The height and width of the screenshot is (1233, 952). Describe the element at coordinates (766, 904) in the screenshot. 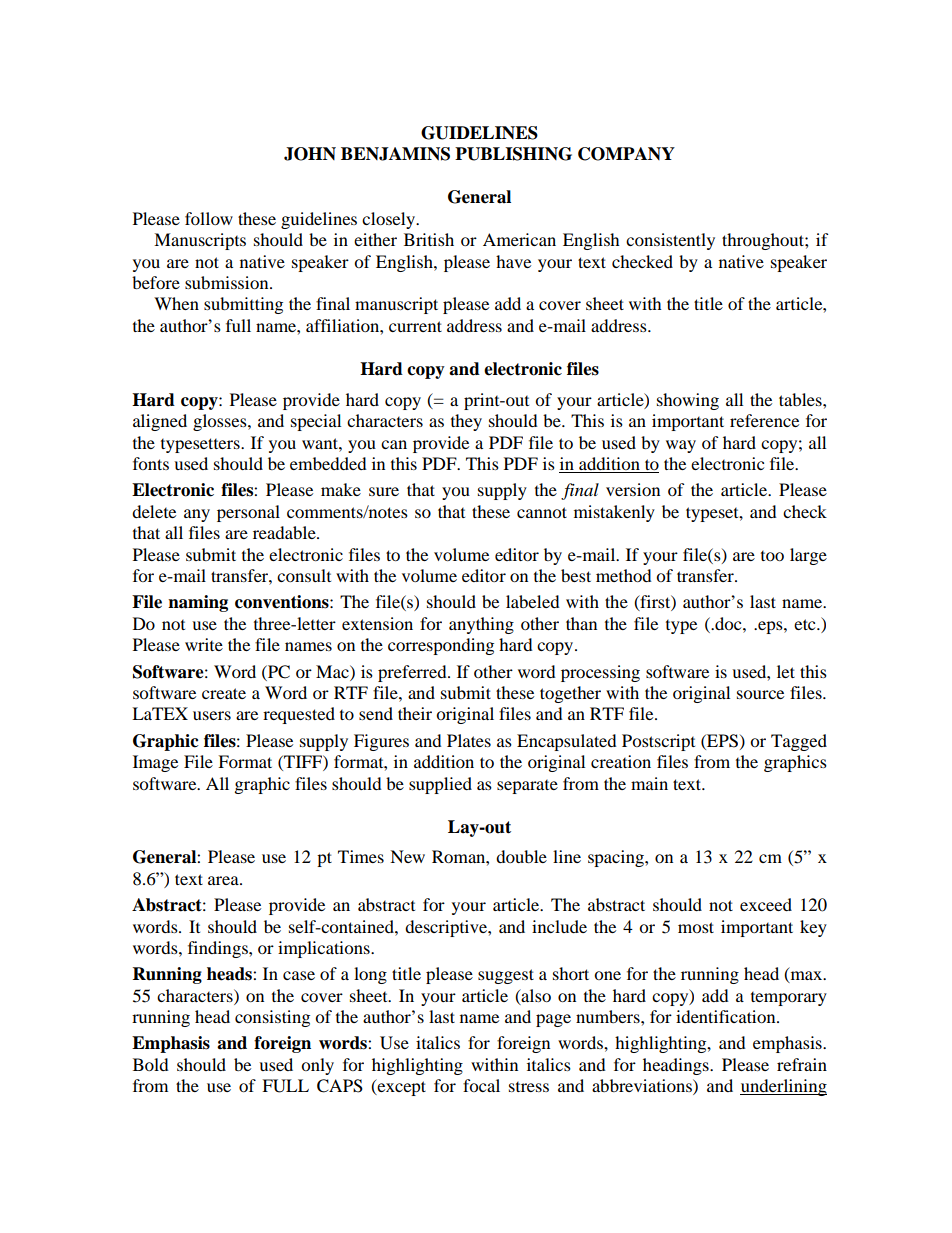

I see `exceed` at that location.
